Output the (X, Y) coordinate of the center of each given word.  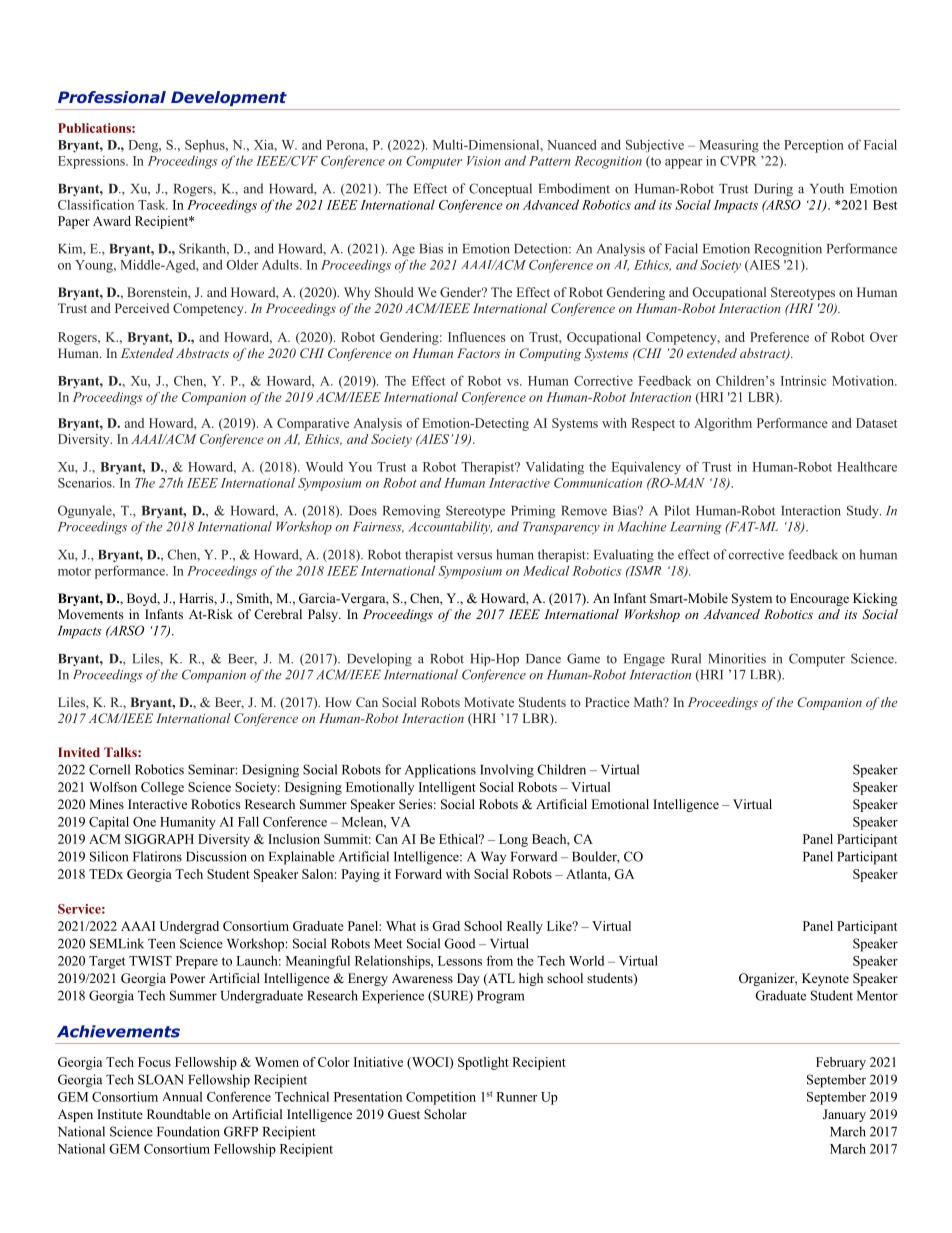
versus (474, 556)
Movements (91, 614)
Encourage (819, 599)
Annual (182, 1096)
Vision (484, 161)
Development (229, 98)
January (844, 1115)
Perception (814, 146)
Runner (516, 1097)
